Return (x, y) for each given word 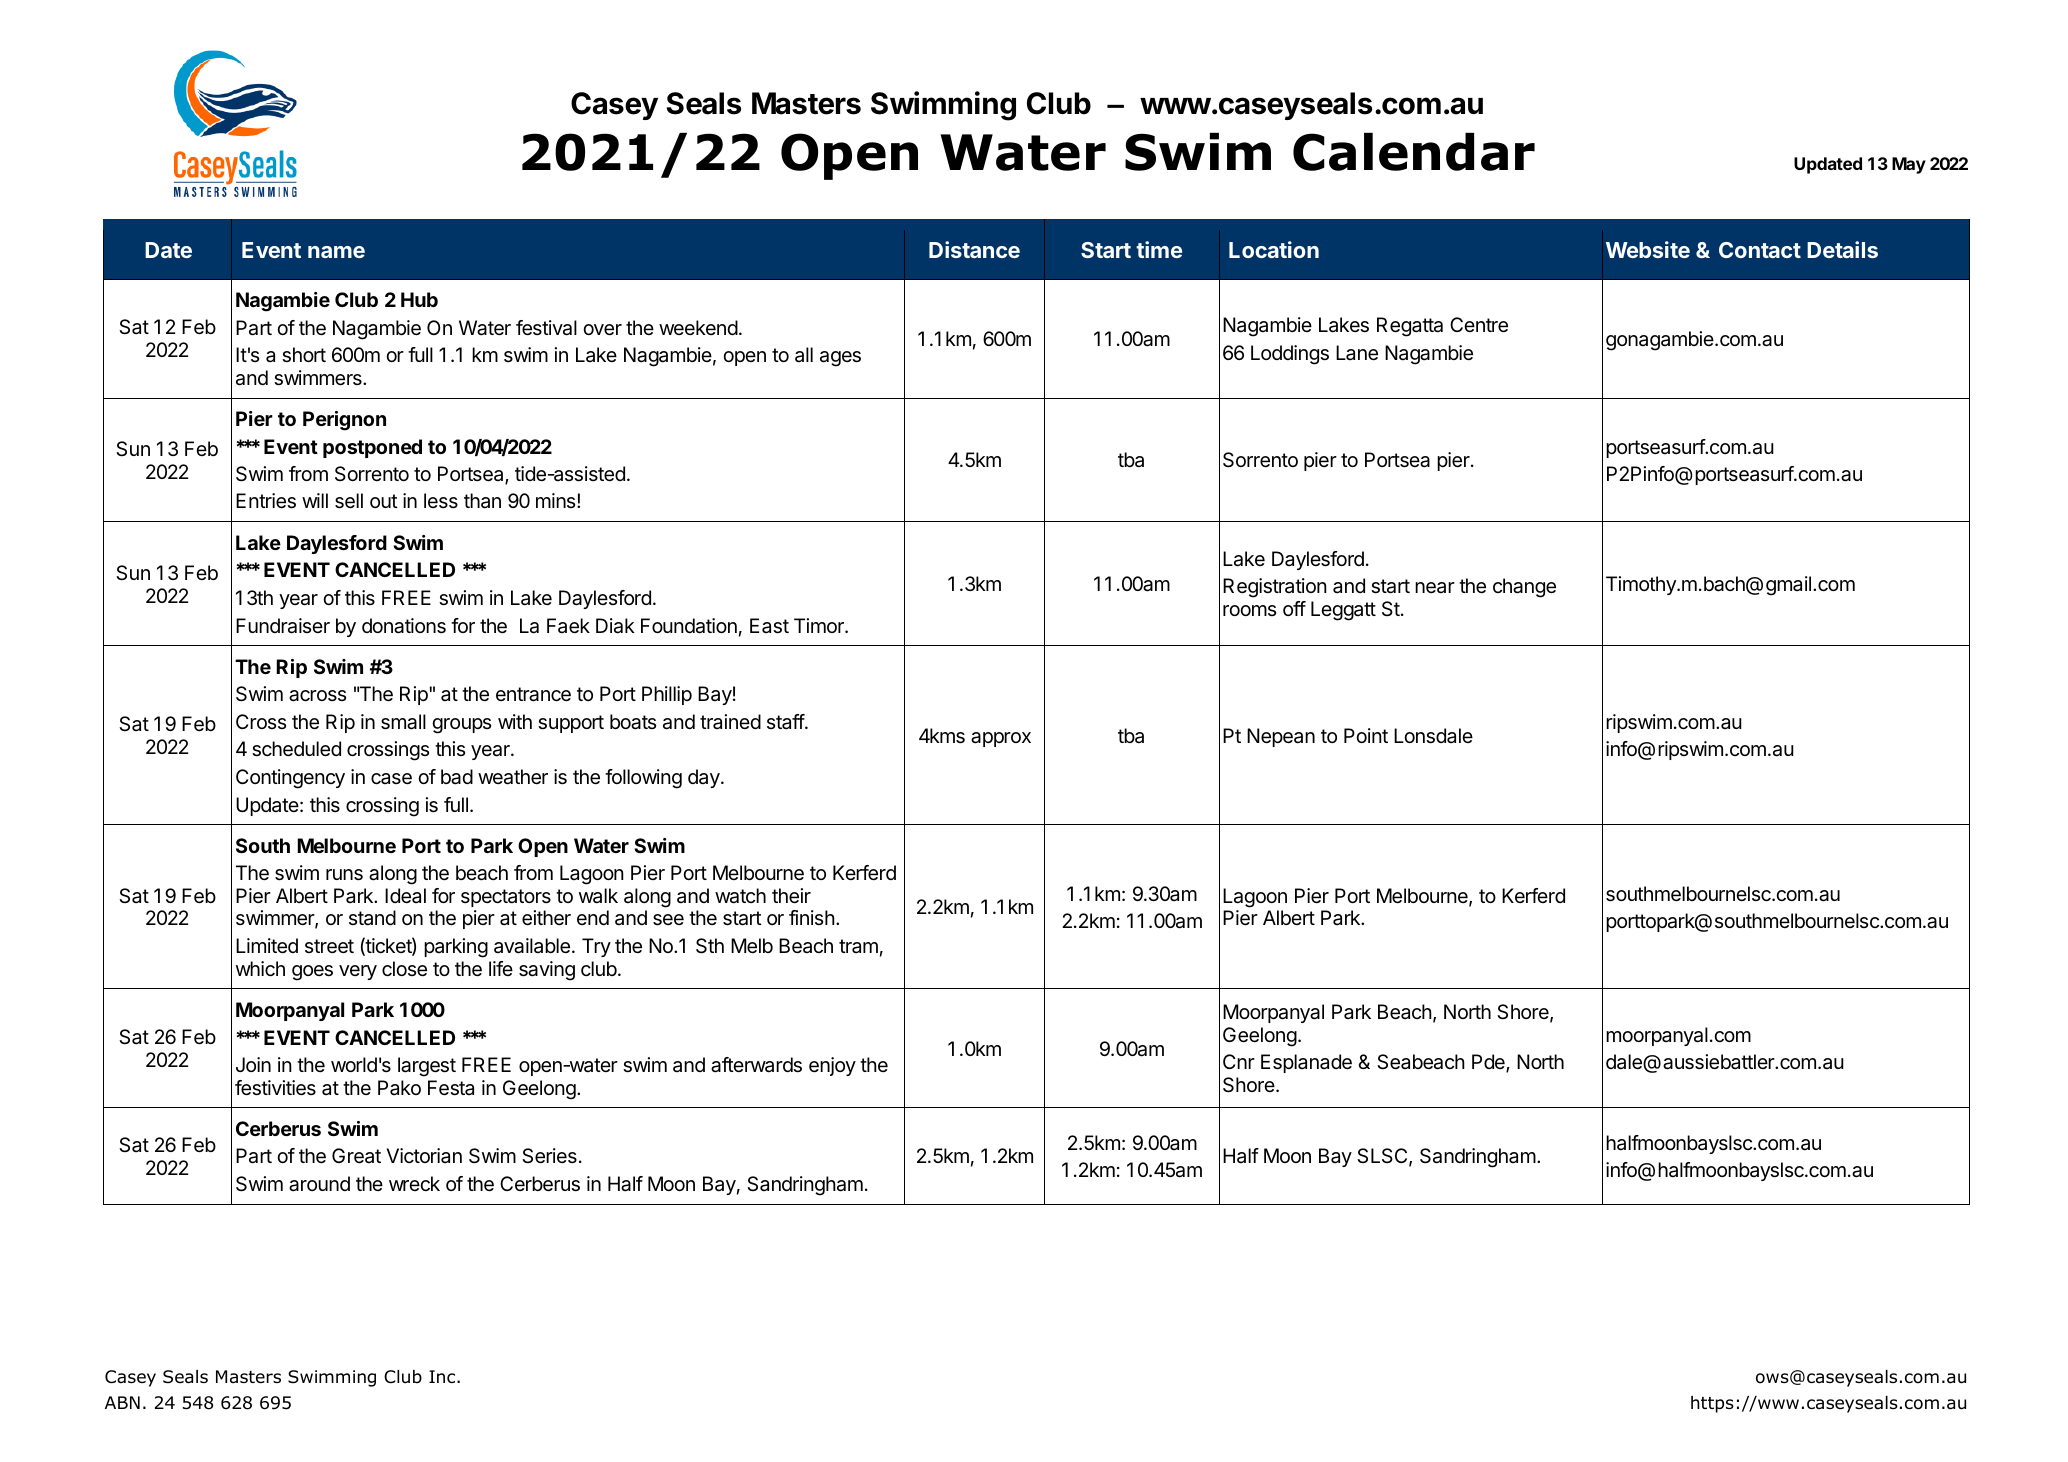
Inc (443, 1376)
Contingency (290, 779)
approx (1001, 739)
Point (1366, 735)
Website (1648, 249)
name (336, 252)
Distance (974, 249)
